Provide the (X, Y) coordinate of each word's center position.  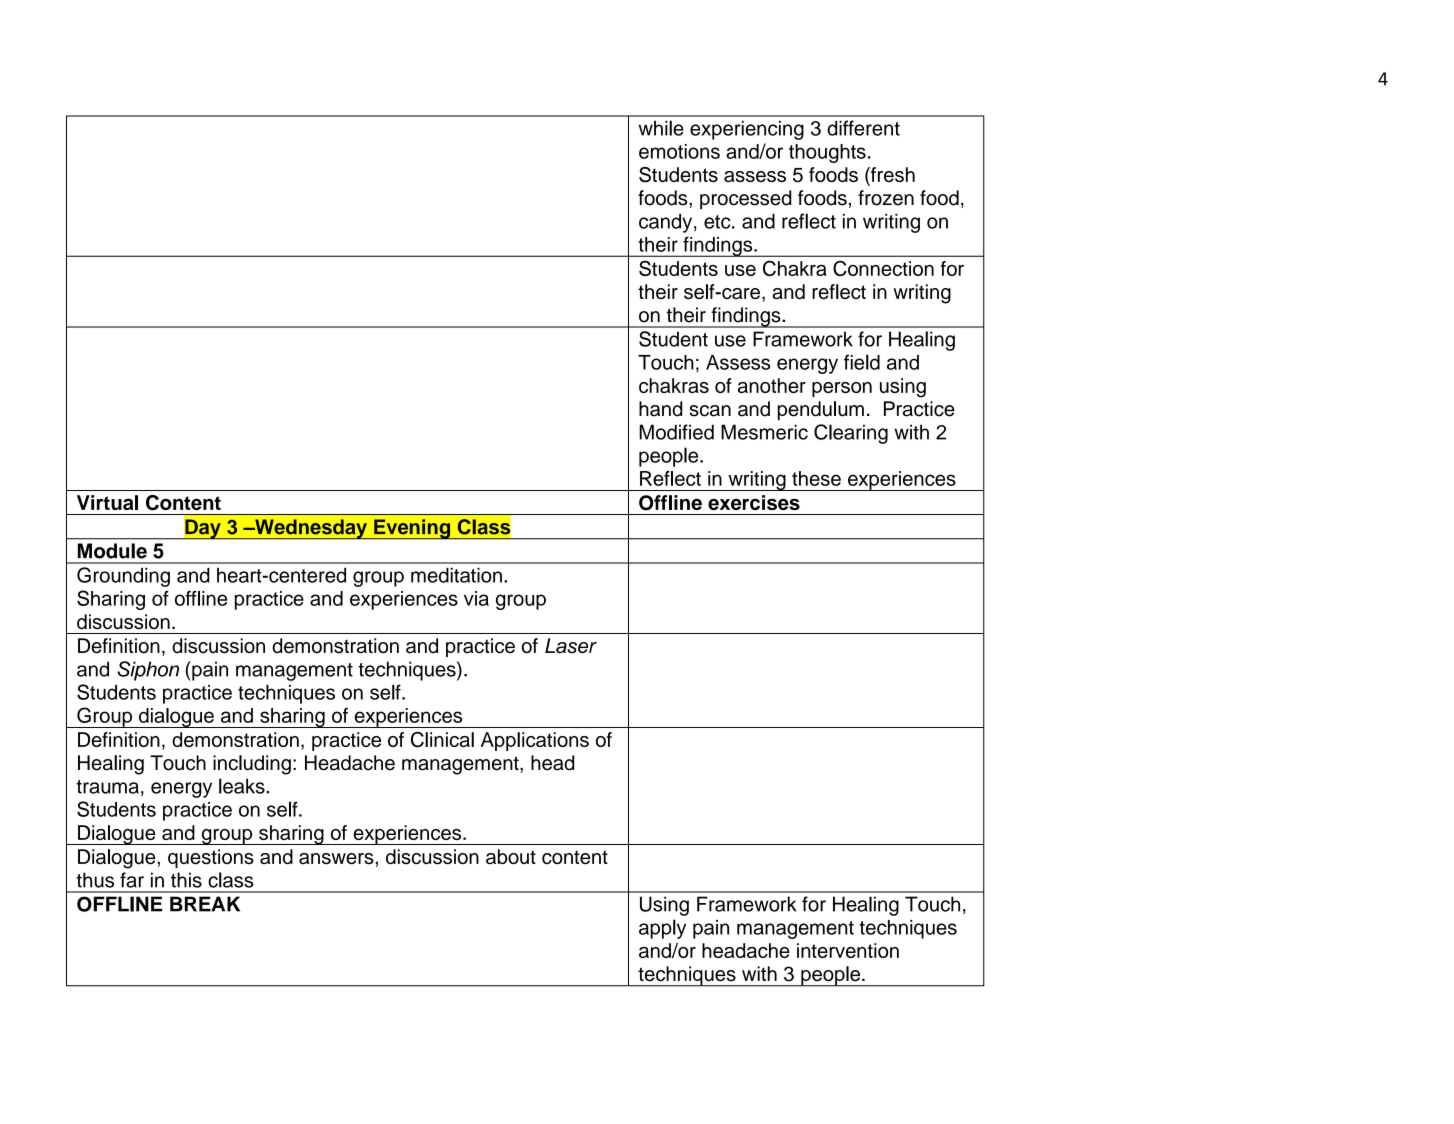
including (252, 765)
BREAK (205, 904)
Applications (535, 741)
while (661, 128)
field (862, 362)
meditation (456, 575)
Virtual (107, 502)
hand (660, 409)
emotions (679, 151)
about (511, 856)
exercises (754, 502)
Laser (571, 646)
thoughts (827, 153)
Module (112, 551)
